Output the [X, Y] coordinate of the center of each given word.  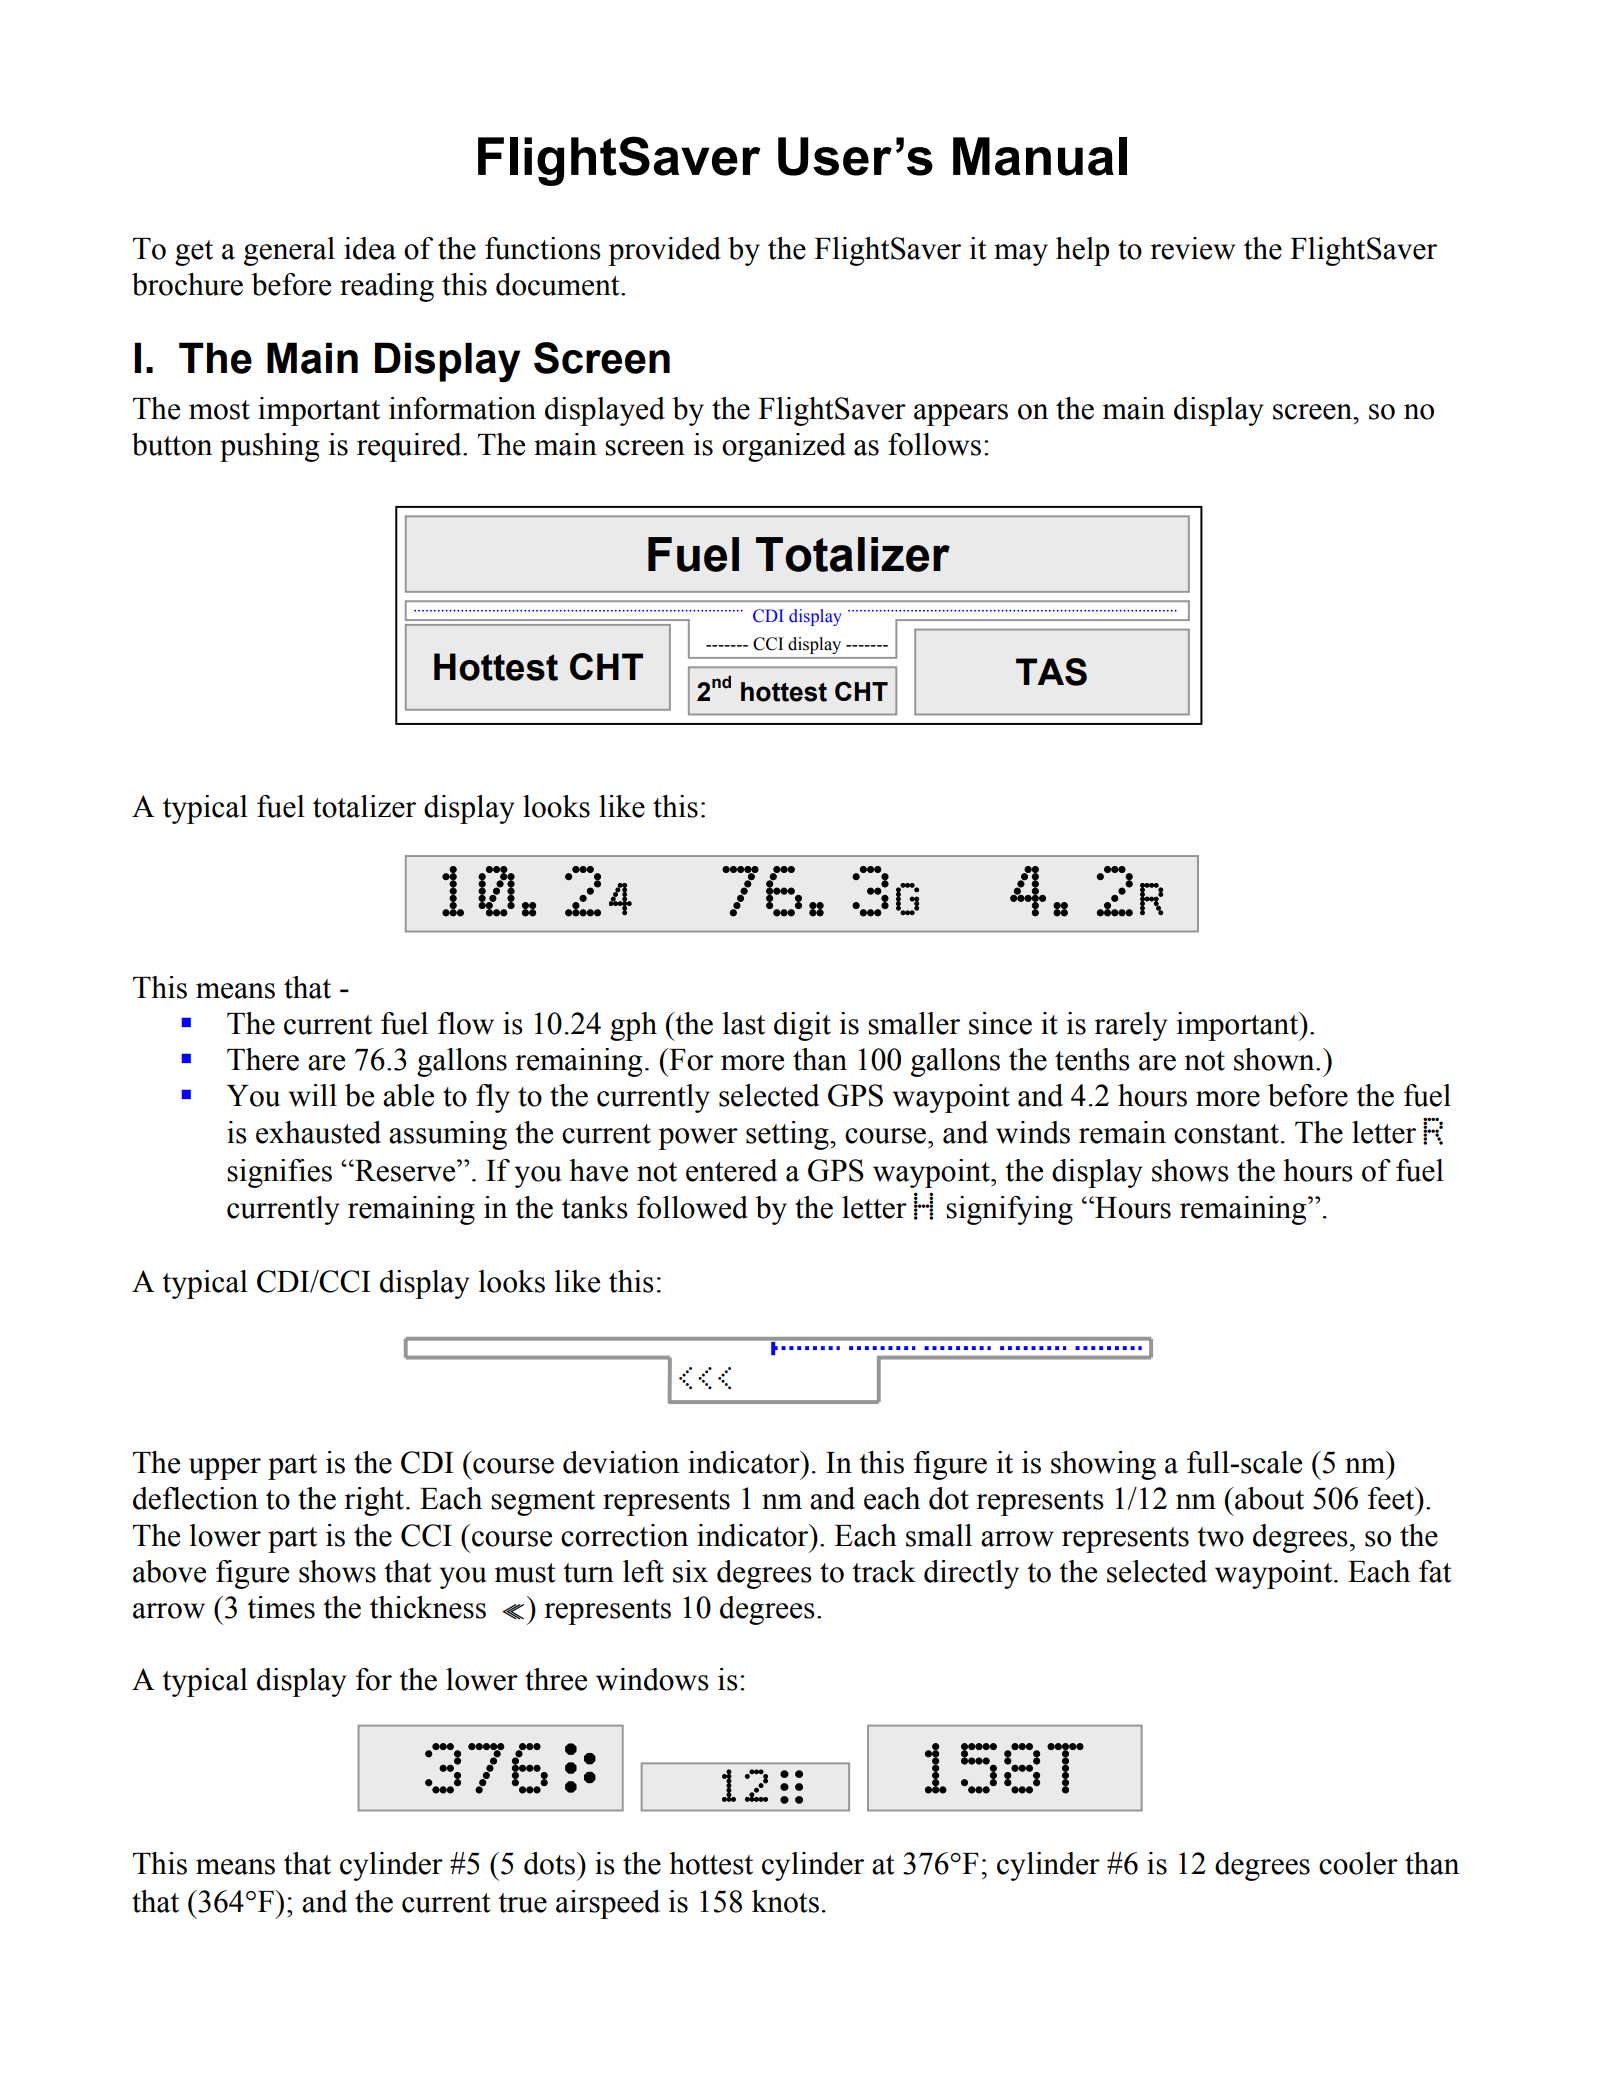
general [289, 251]
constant [1226, 1134]
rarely [1131, 1026]
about [1268, 1498]
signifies [279, 1173]
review [1193, 248]
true [522, 1903]
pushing [269, 447]
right [376, 1501]
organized [784, 447]
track [884, 1571]
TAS [1051, 672]
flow [466, 1023]
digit [802, 1026]
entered [731, 1170]
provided [664, 251]
